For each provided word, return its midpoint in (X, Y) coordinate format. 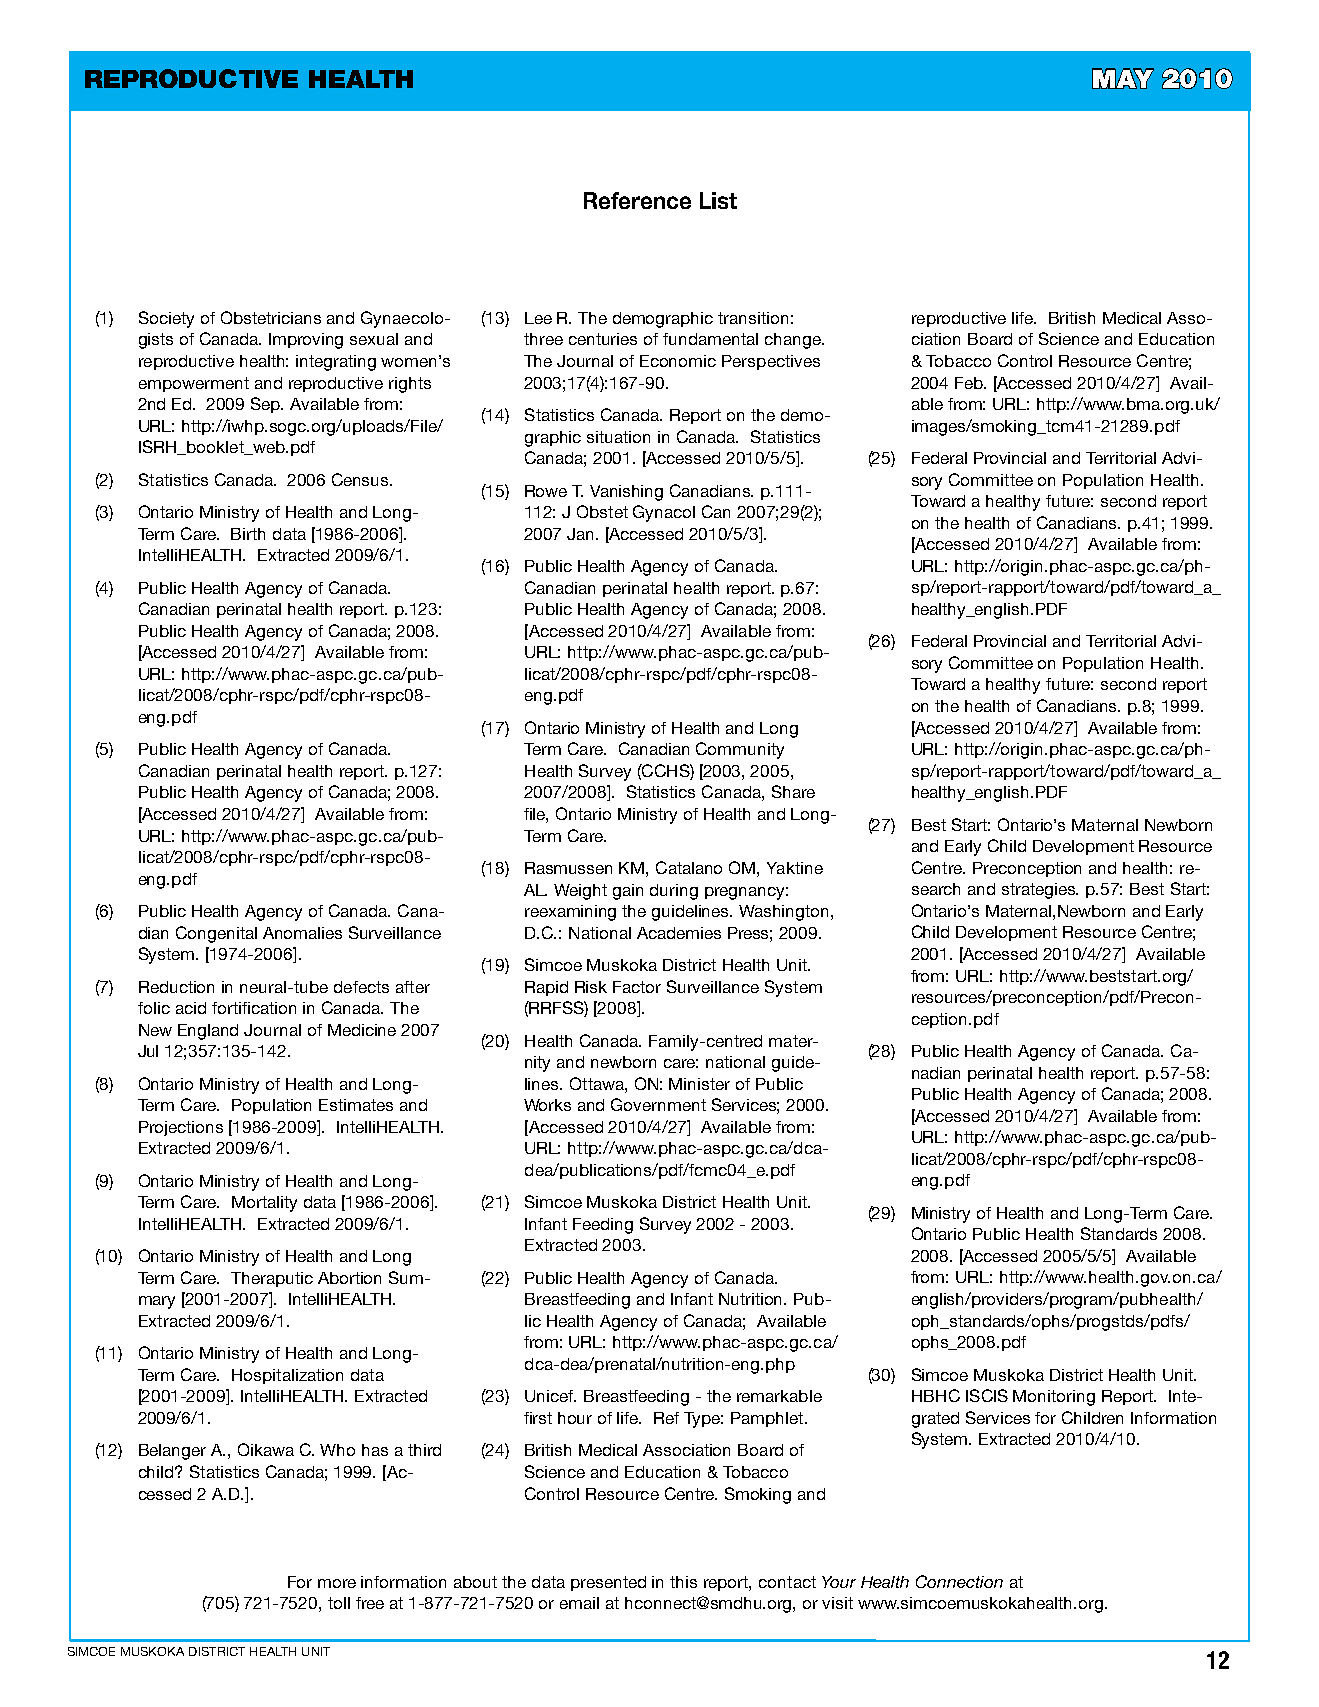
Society (166, 319)
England (208, 1032)
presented (608, 1583)
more (337, 1583)
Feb (970, 383)
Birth (248, 534)
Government (658, 1104)
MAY (1123, 78)
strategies (1040, 891)
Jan (582, 534)
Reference (637, 200)
